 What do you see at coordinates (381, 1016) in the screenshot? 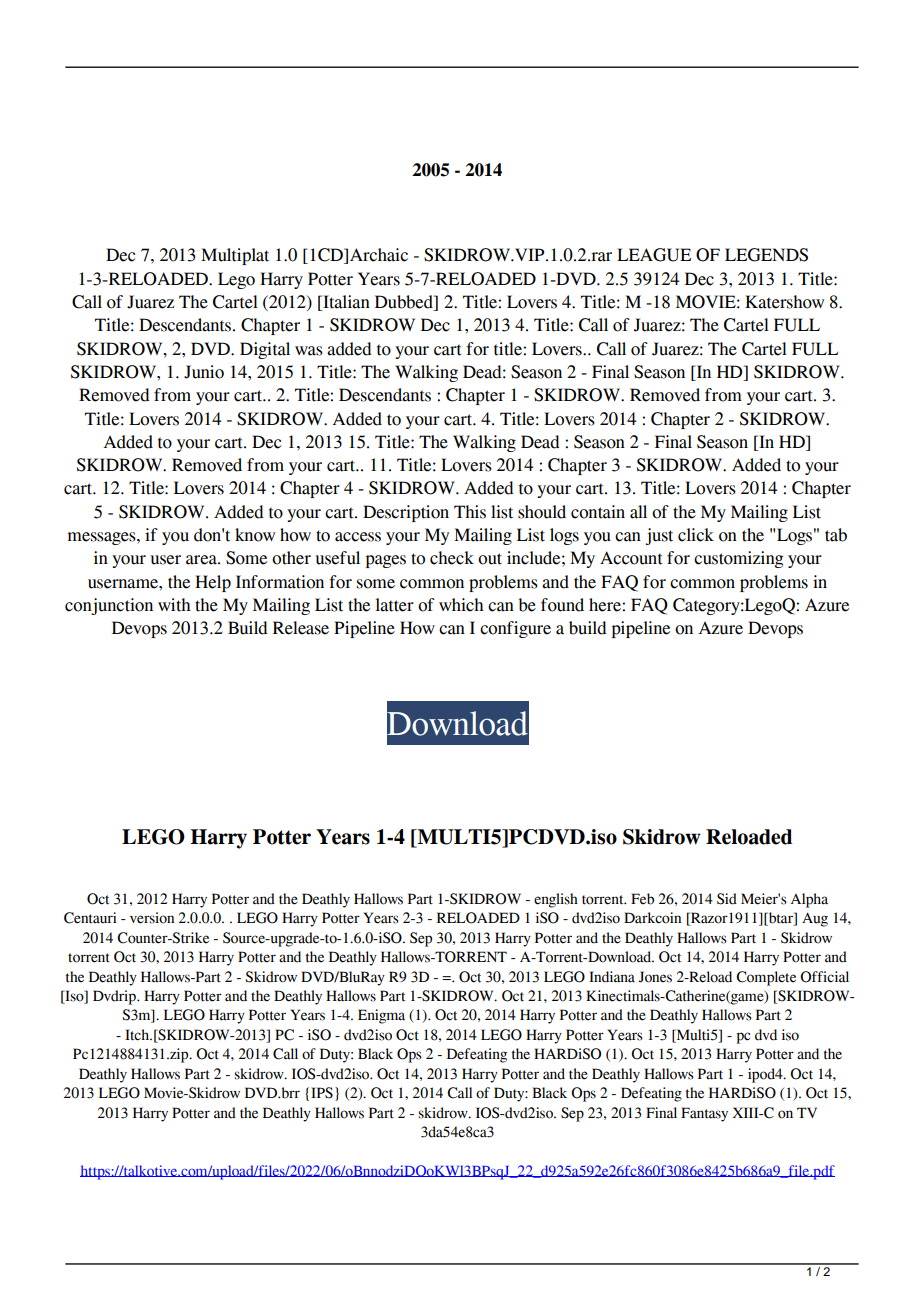
I see `Enigma` at bounding box center [381, 1016].
